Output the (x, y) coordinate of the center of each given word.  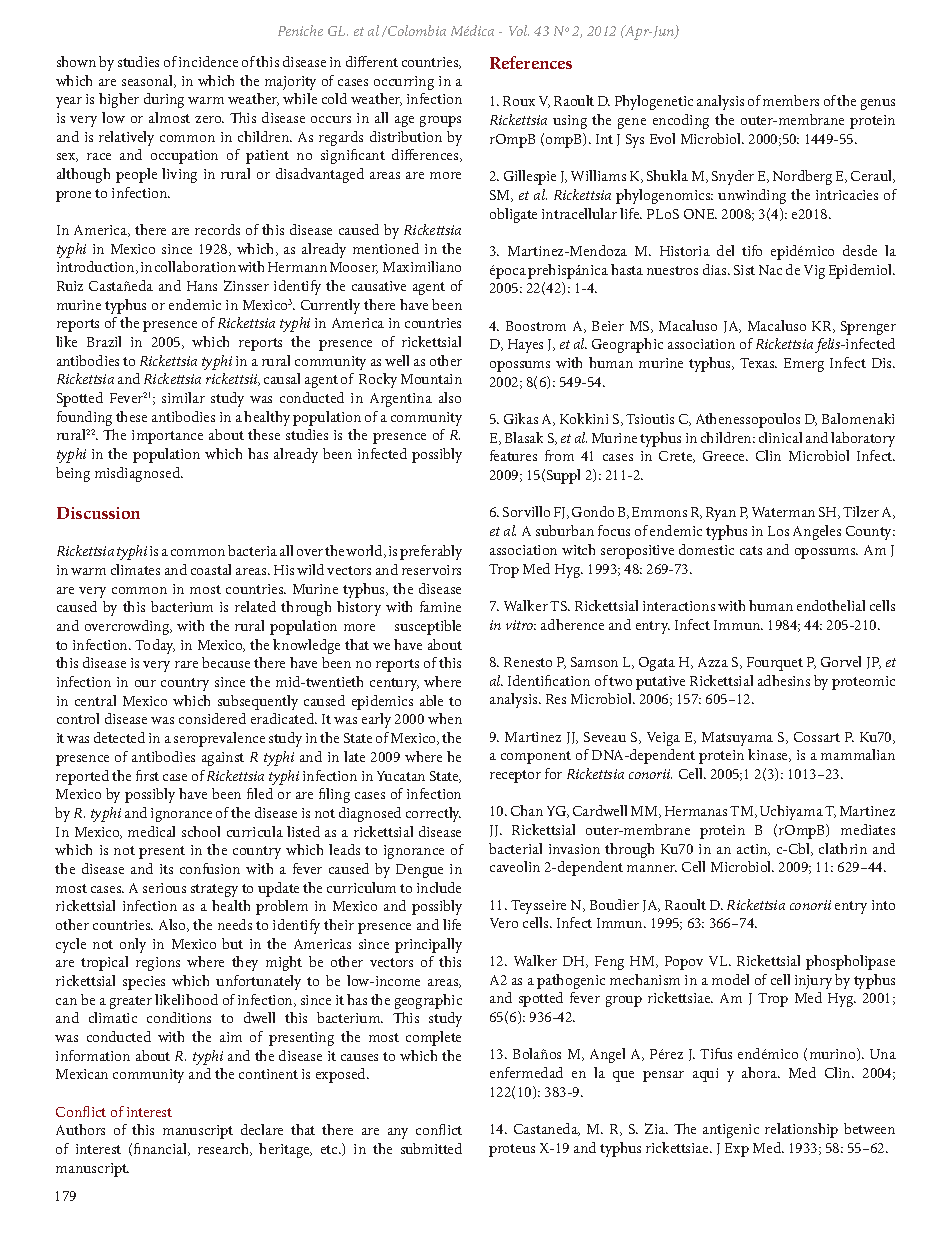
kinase (769, 755)
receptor (515, 776)
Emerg (804, 365)
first (147, 775)
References (531, 62)
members (791, 100)
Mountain (431, 379)
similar (183, 397)
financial (162, 1149)
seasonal (149, 81)
